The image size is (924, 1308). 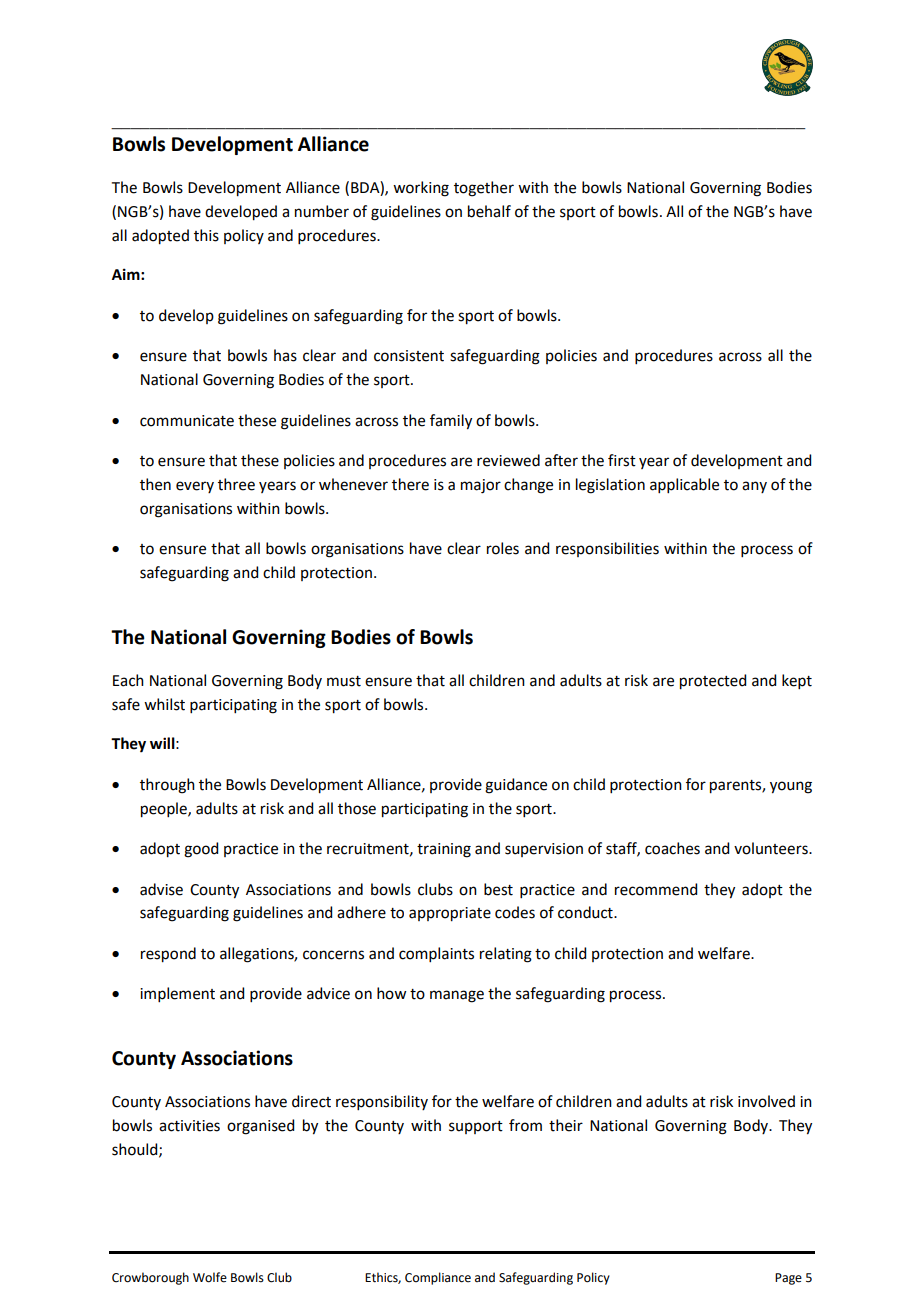 What do you see at coordinates (489, 211) in the screenshot?
I see `behalf` at bounding box center [489, 211].
